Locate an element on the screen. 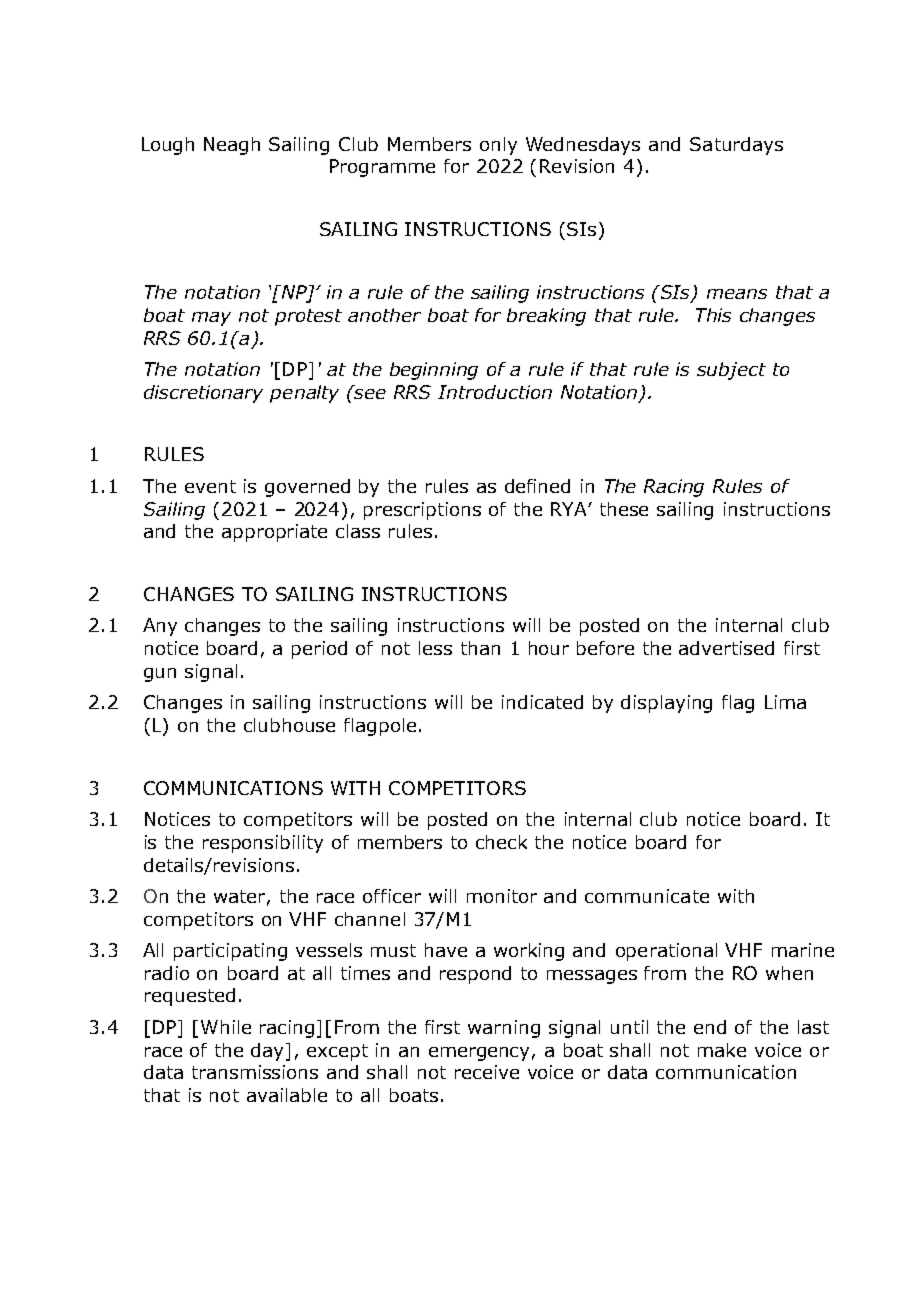 This screenshot has width=924, height=1308. communicate is located at coordinates (647, 896).
